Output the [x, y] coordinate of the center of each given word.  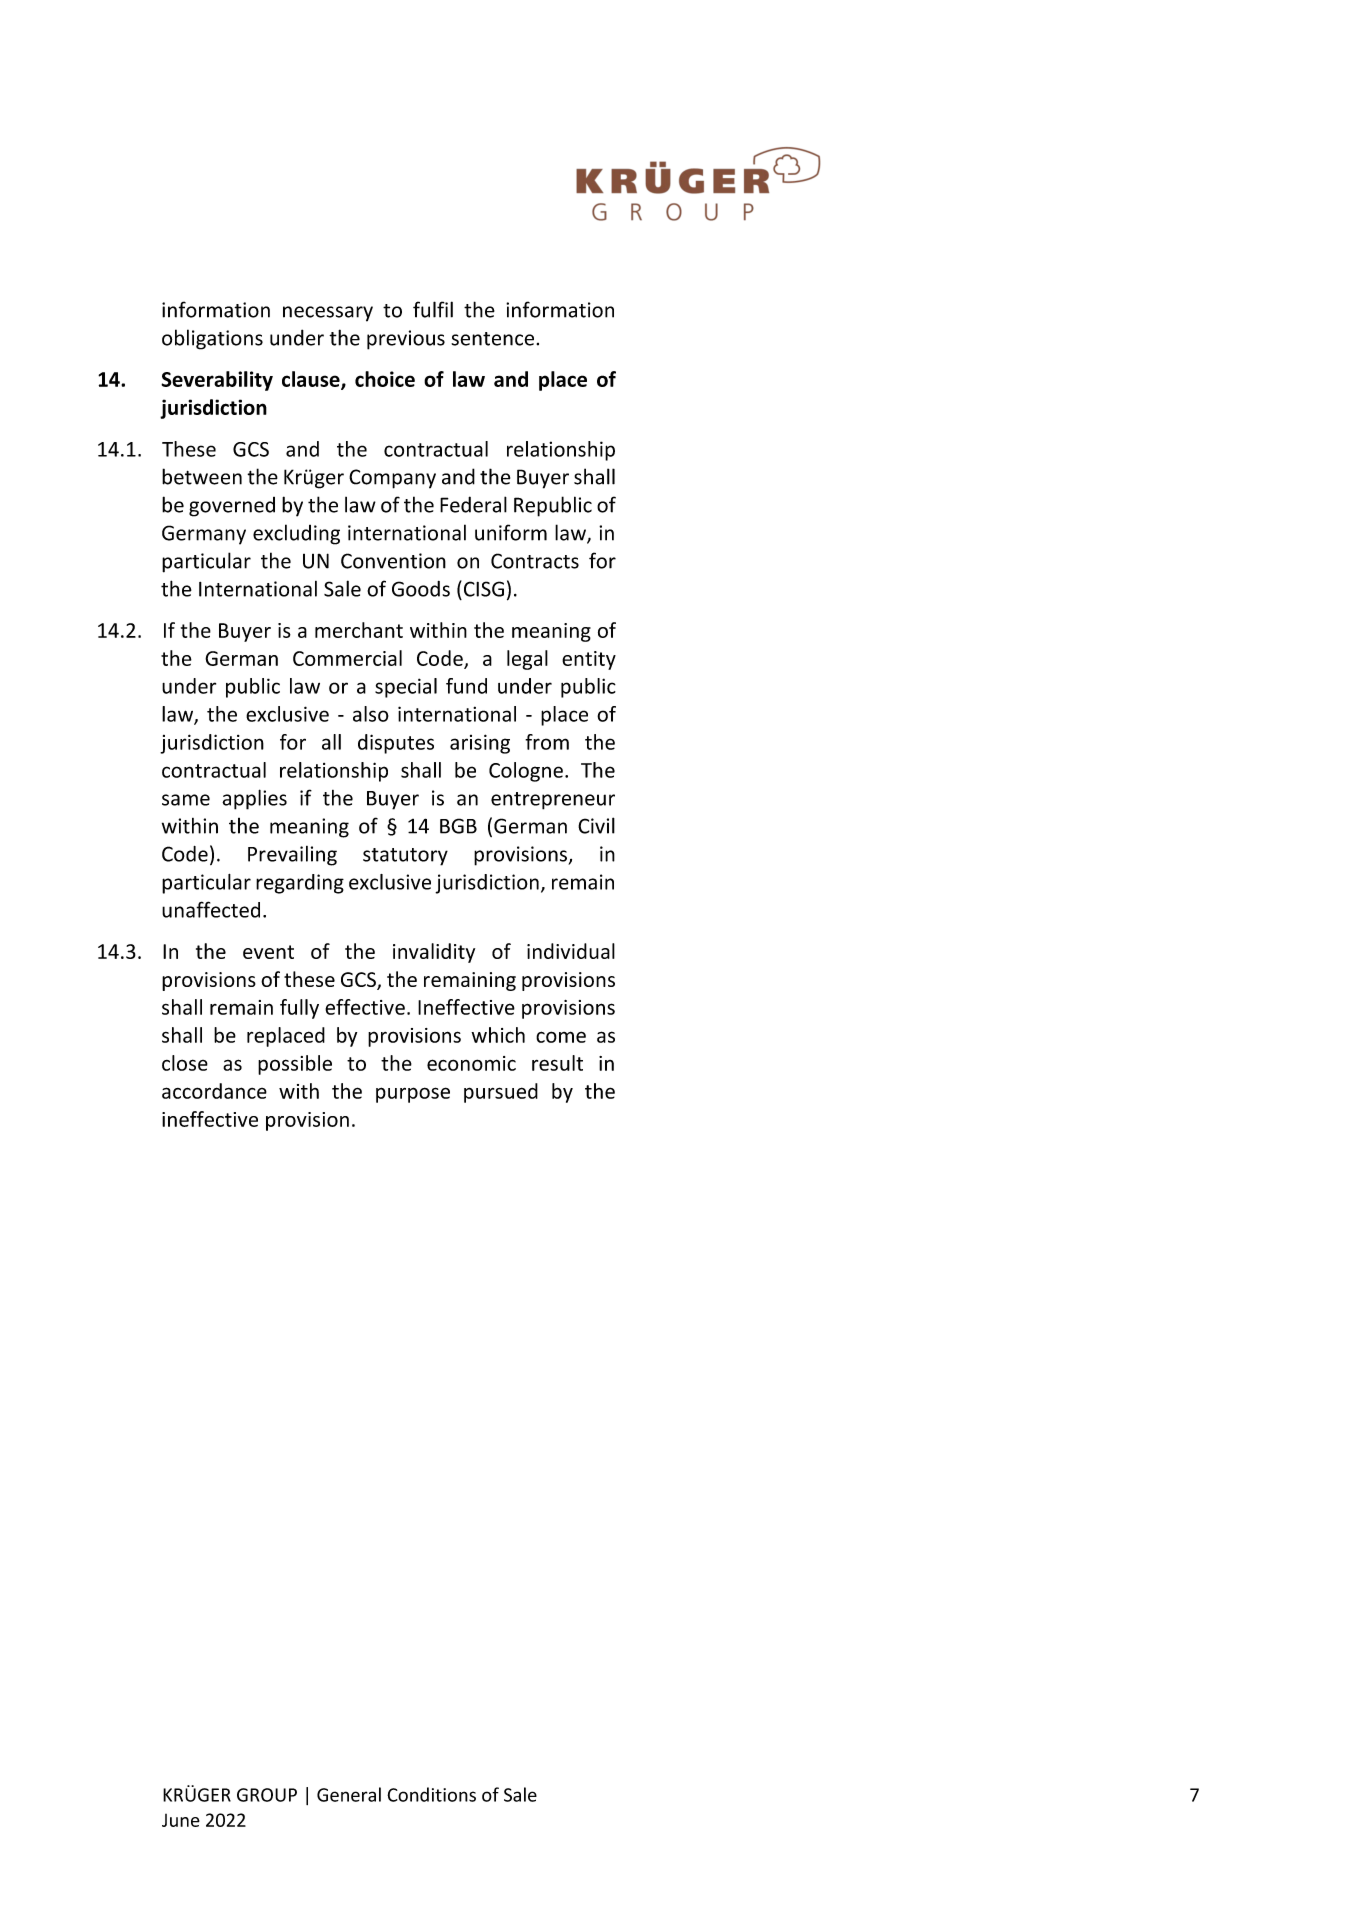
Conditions [431, 1794]
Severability [217, 381]
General [349, 1794]
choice [385, 379]
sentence [494, 339]
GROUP [267, 1795]
